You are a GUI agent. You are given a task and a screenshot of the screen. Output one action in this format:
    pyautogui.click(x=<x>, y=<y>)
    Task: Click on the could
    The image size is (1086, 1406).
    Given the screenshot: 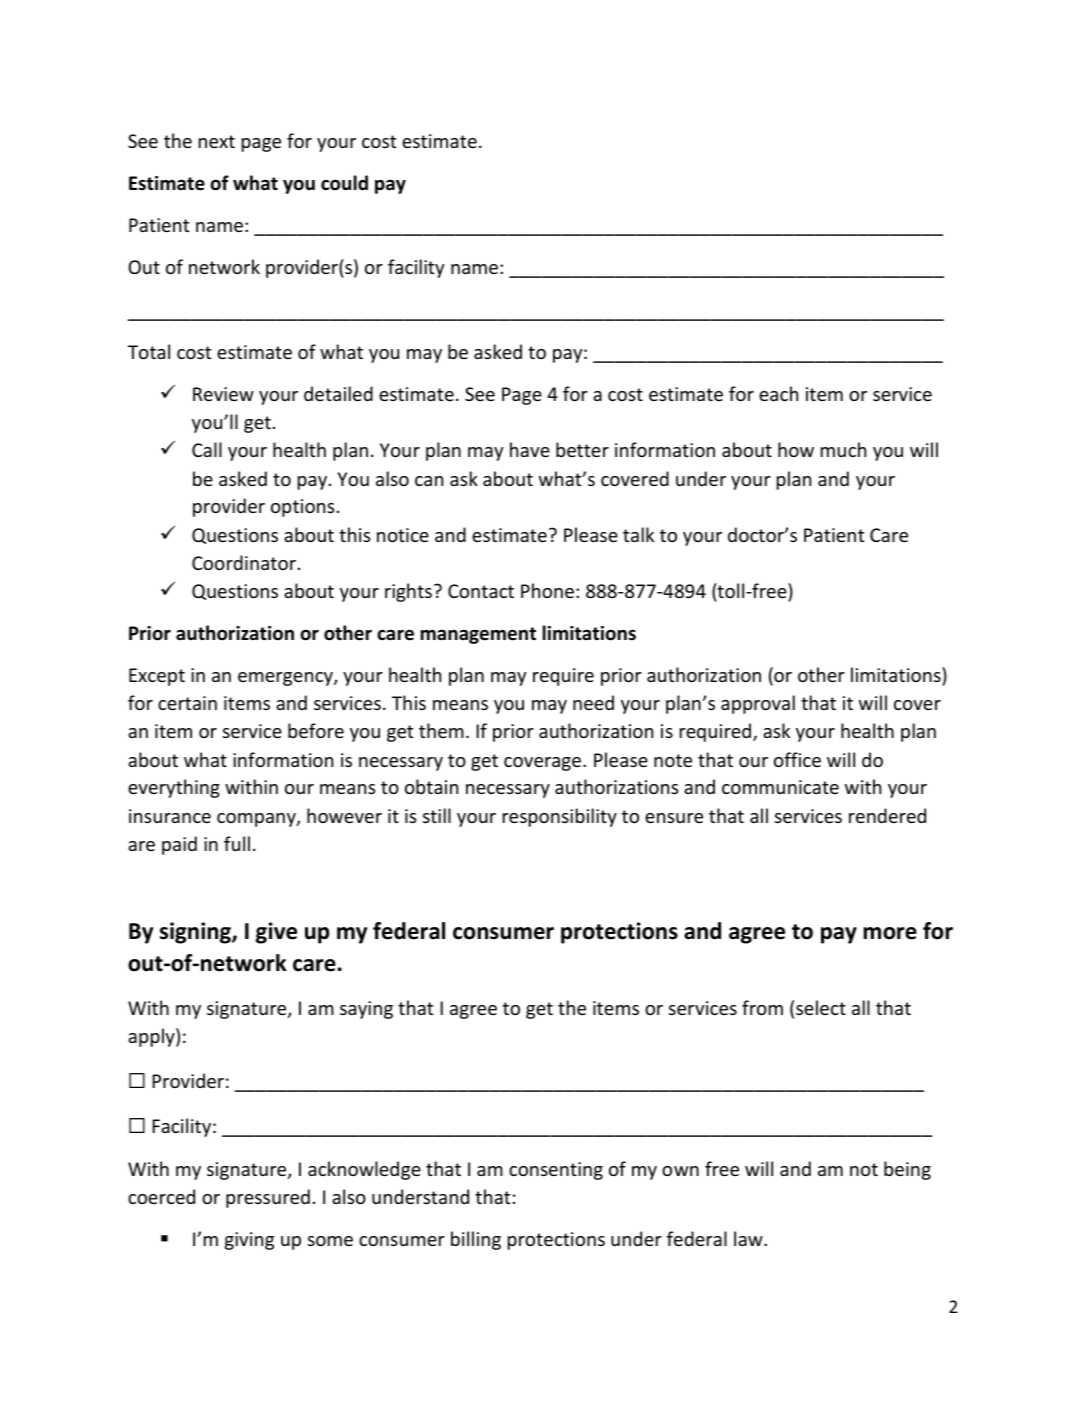 What is the action you would take?
    pyautogui.click(x=344, y=183)
